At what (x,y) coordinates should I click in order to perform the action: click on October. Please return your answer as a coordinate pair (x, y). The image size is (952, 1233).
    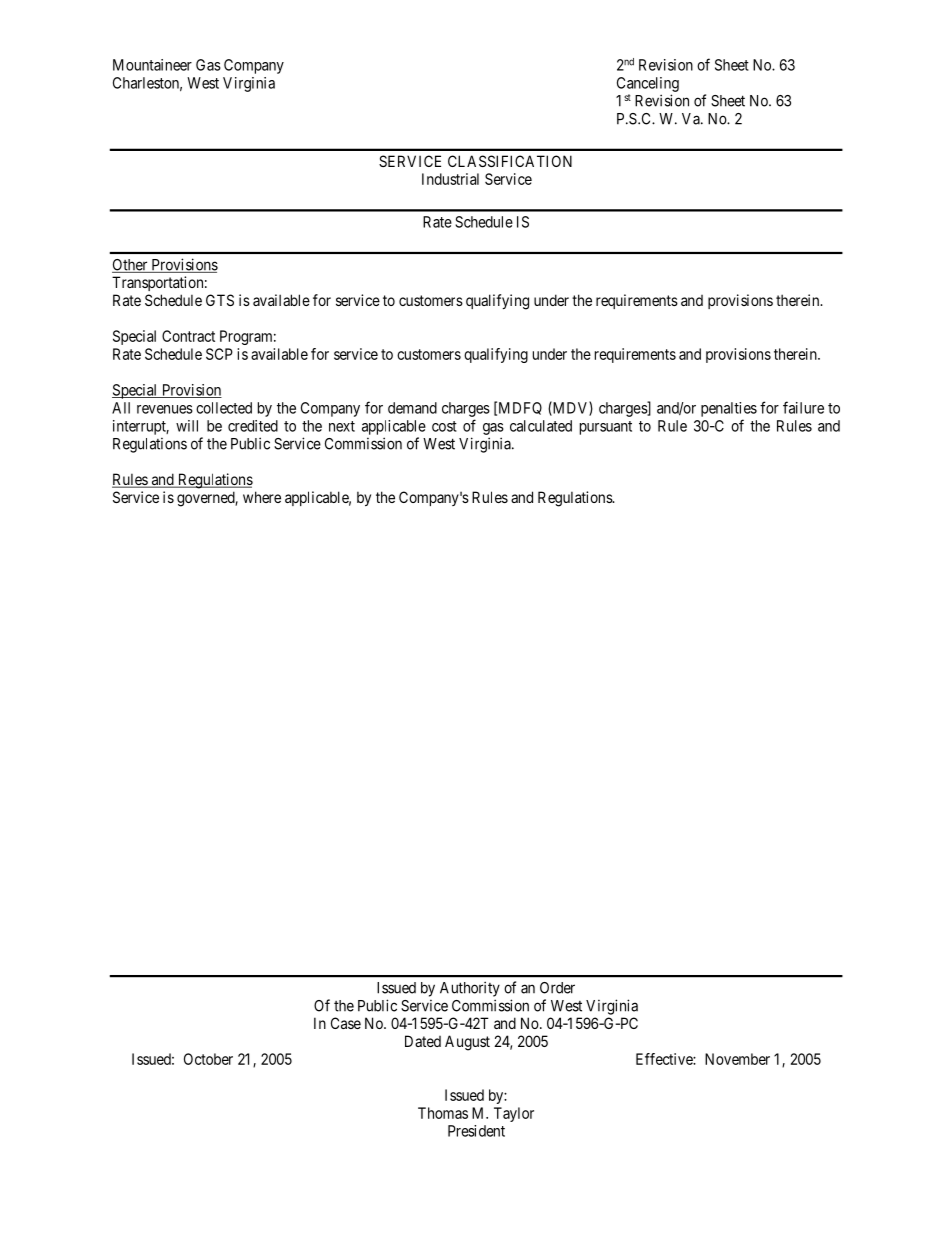
    Looking at the image, I should click on (208, 1059).
